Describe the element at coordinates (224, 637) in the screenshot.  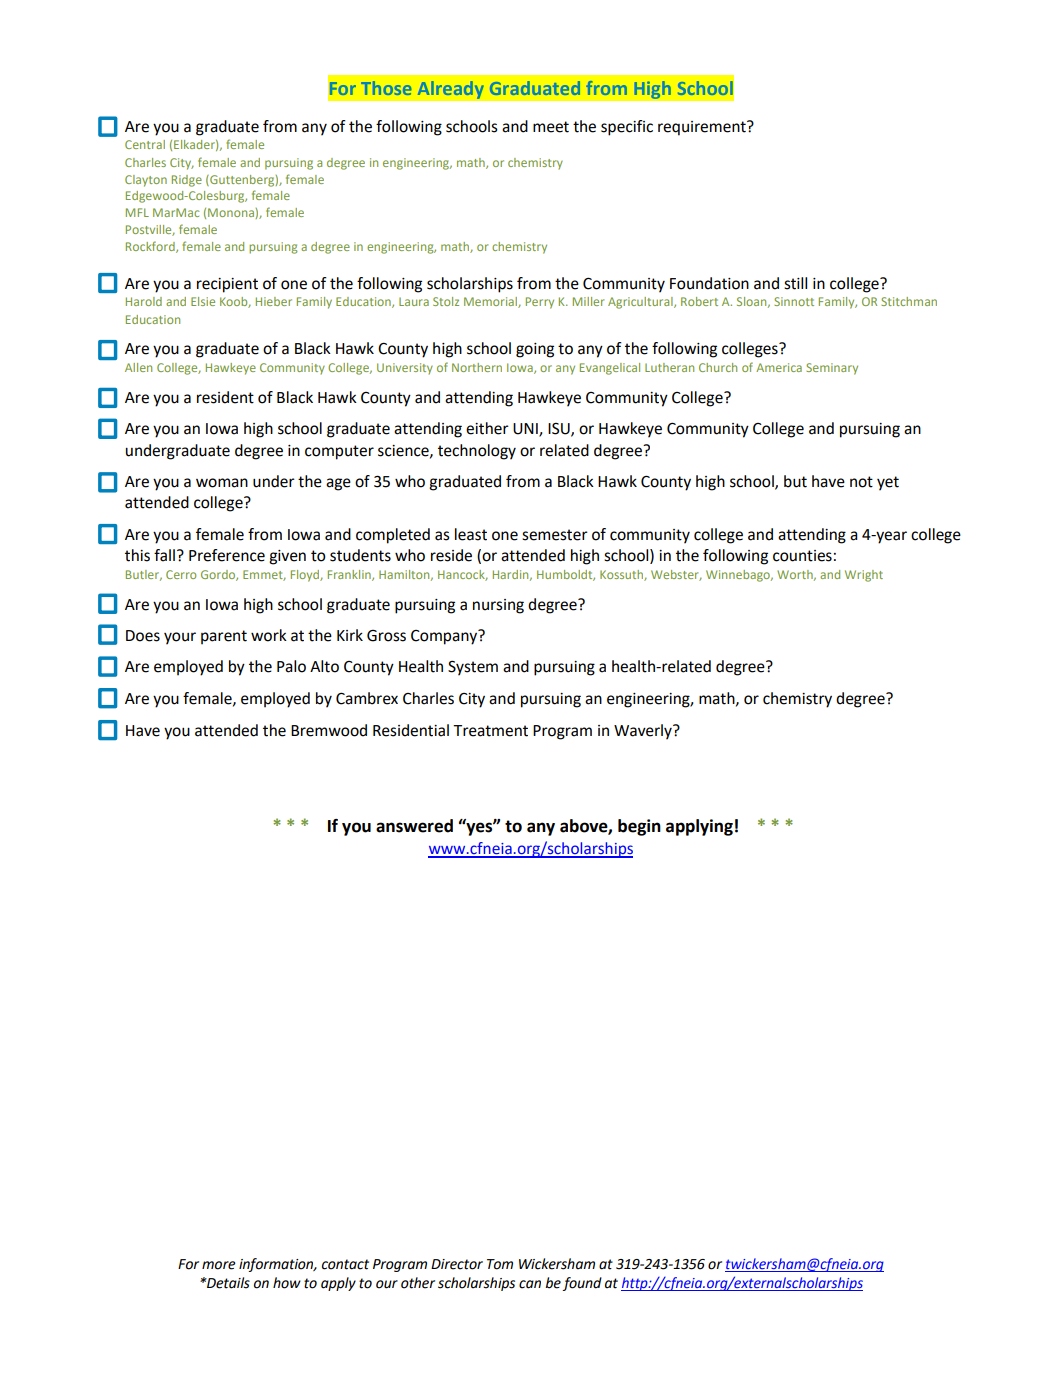
I see `parent` at that location.
